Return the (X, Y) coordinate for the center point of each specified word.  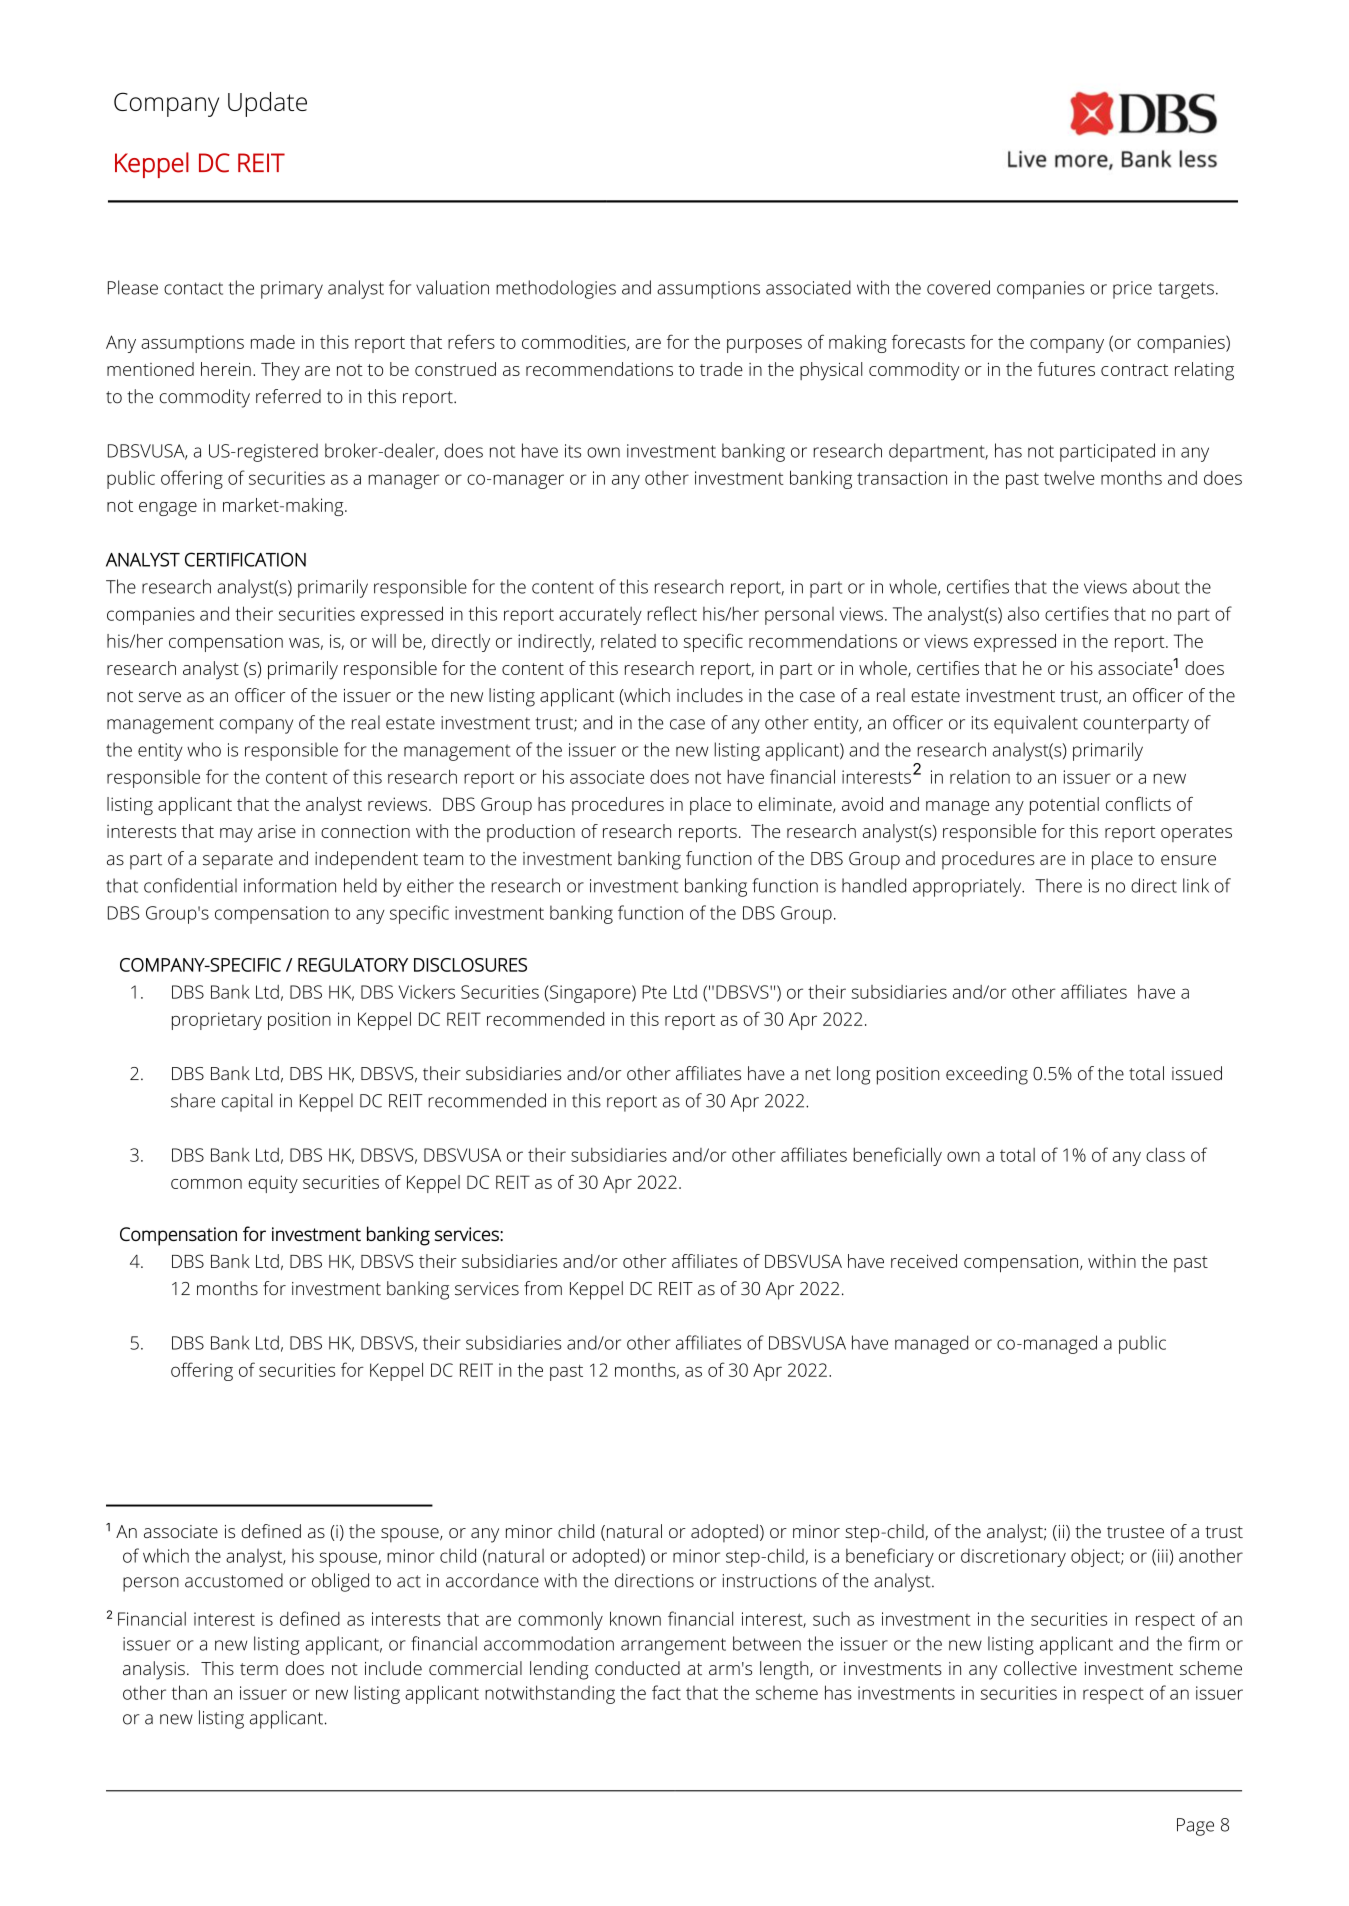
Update (267, 104)
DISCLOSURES (470, 965)
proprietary (217, 1021)
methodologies (556, 289)
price (1132, 290)
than (189, 1692)
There (1058, 885)
